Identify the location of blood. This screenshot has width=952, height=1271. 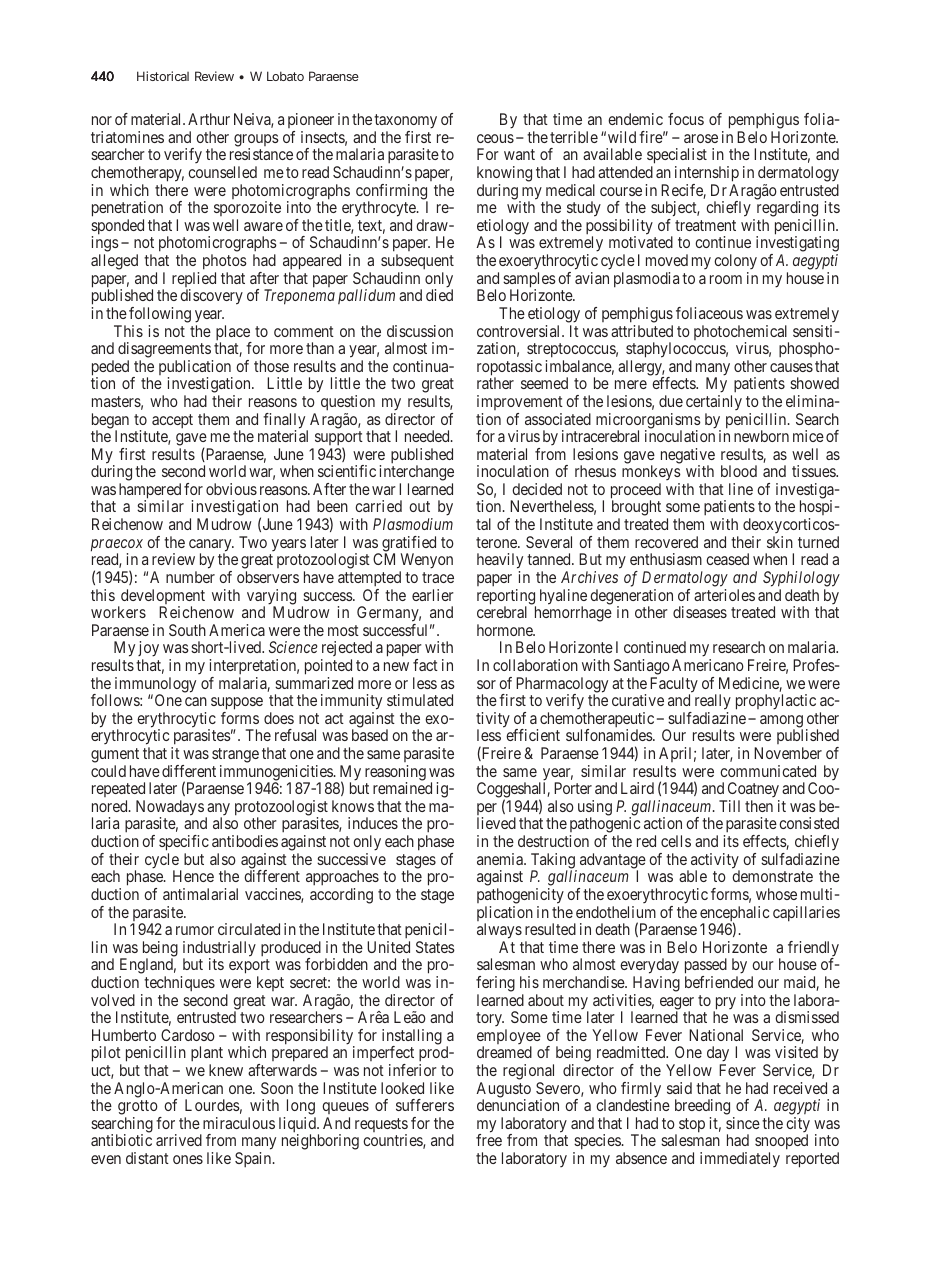
(739, 471).
